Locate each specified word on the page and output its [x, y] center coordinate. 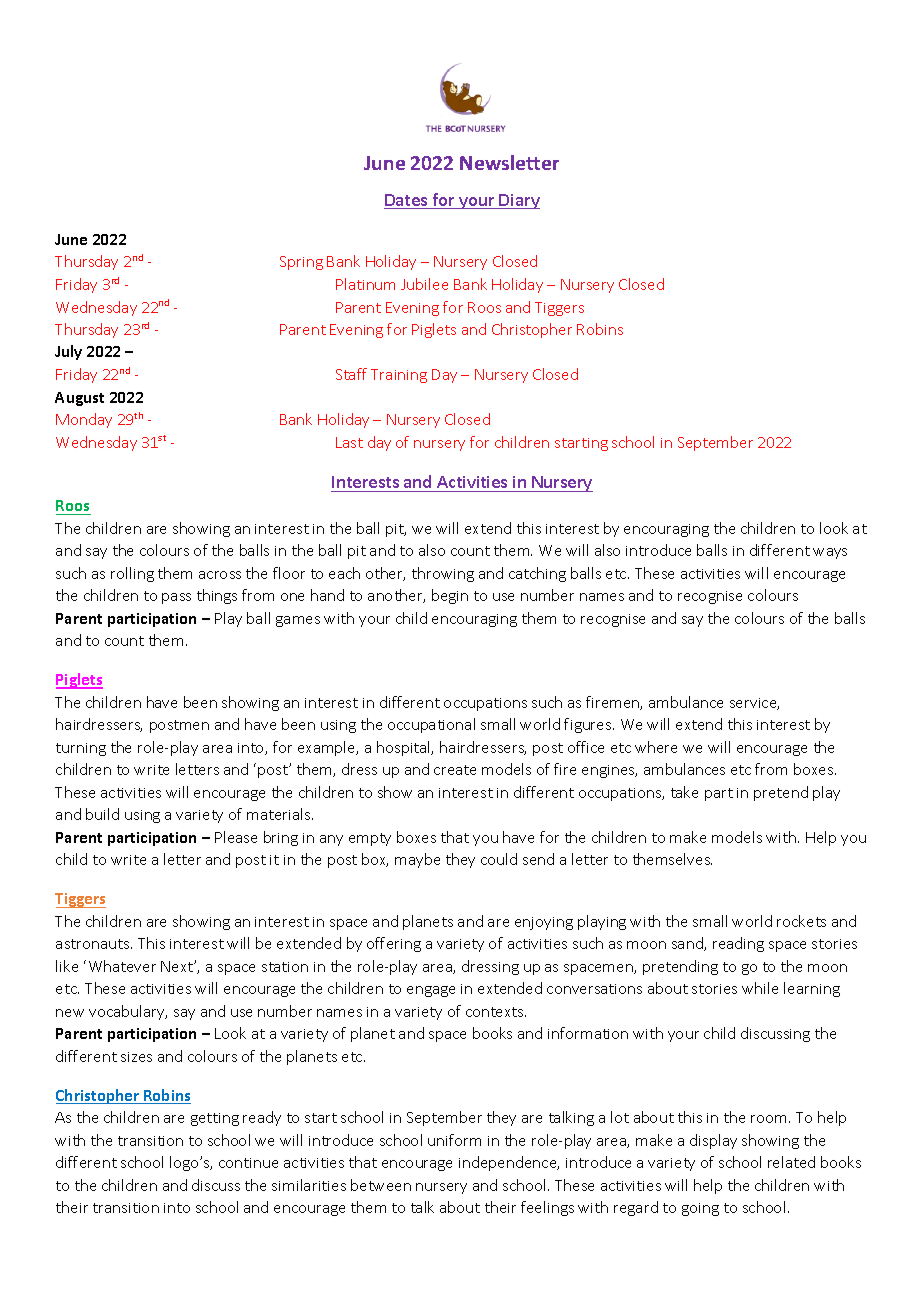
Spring [301, 263]
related [791, 1162]
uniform [454, 1140]
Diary [519, 201]
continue [248, 1163]
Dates [407, 201]
